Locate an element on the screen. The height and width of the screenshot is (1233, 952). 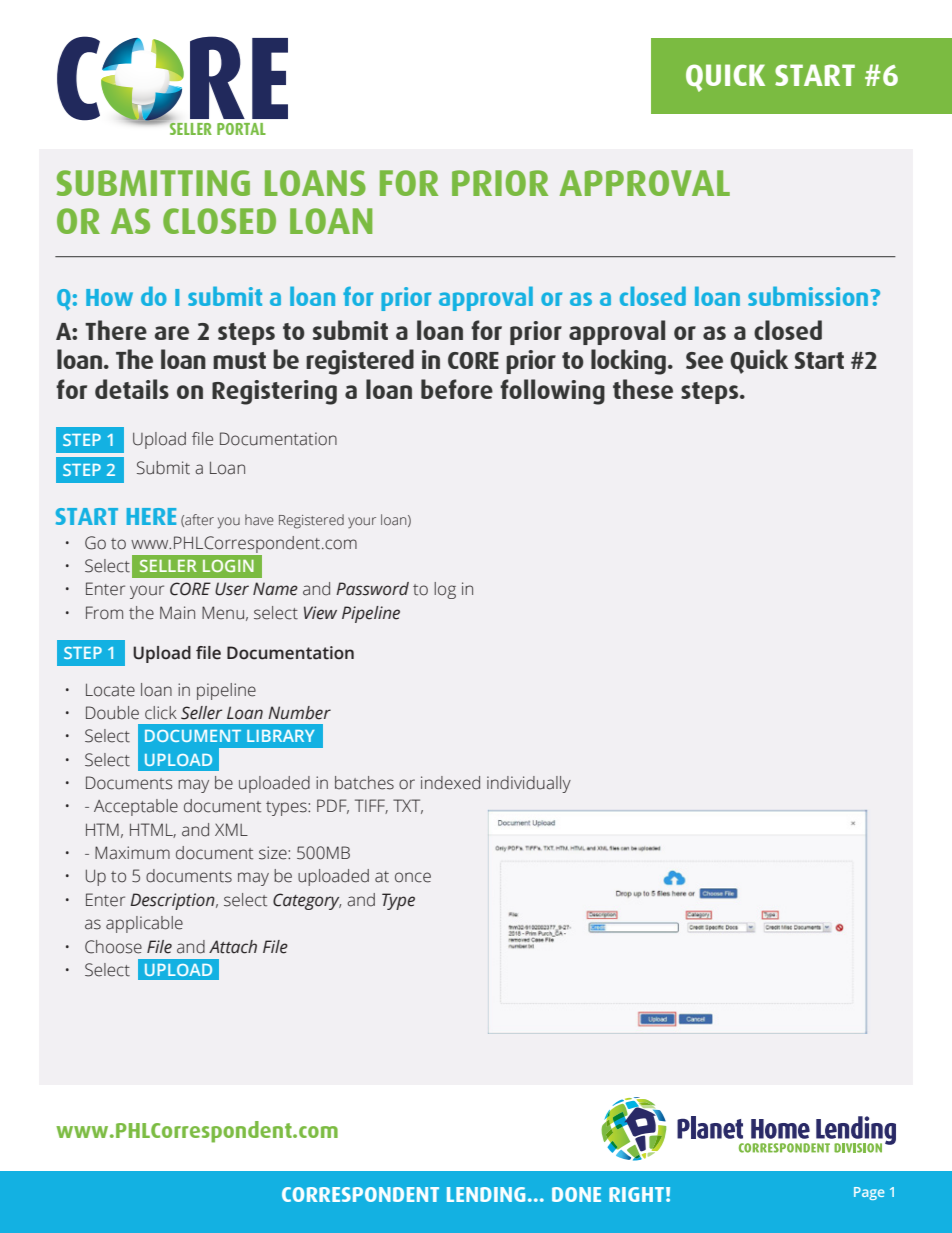
Main is located at coordinates (177, 613).
